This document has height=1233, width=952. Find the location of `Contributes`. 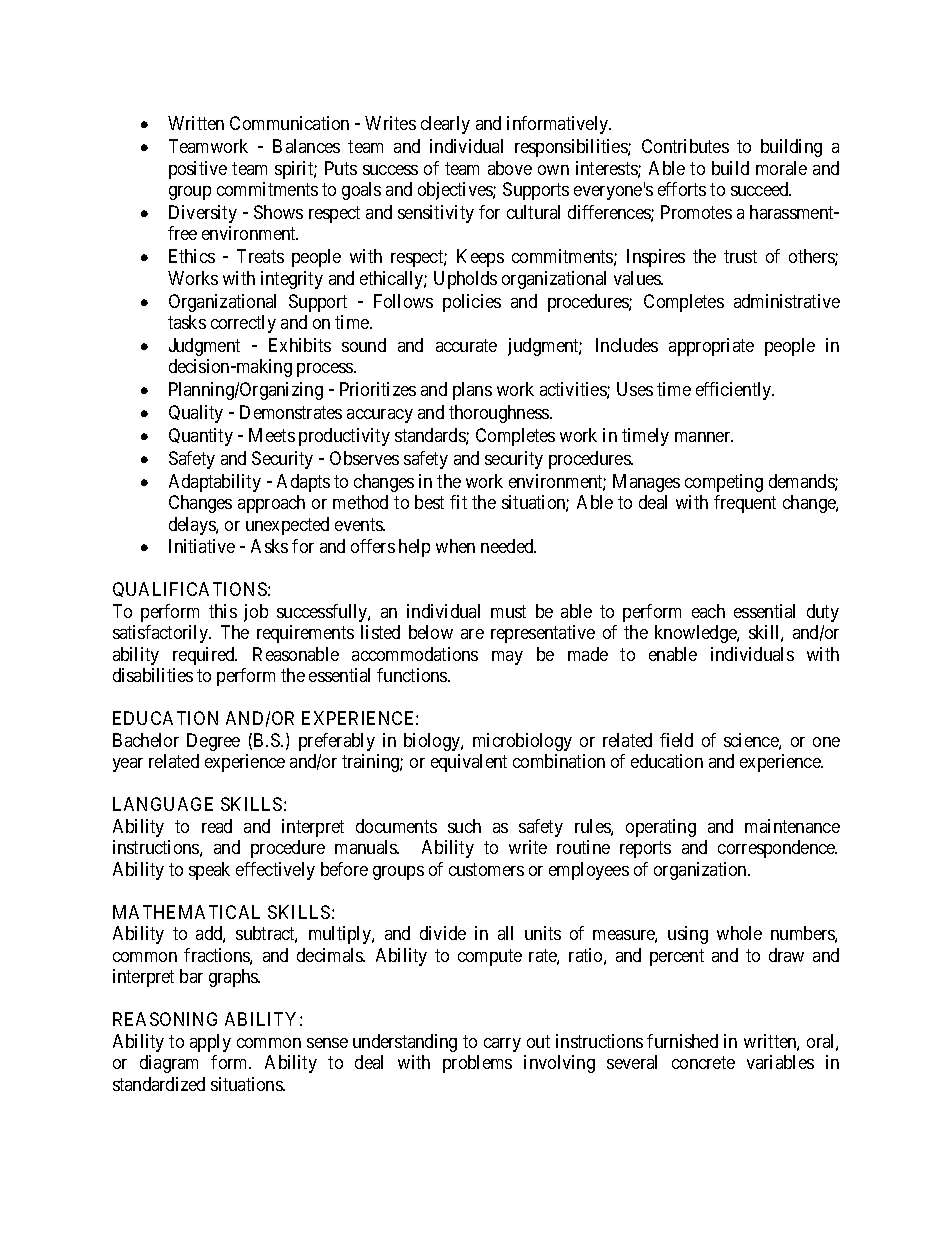

Contributes is located at coordinates (685, 146).
